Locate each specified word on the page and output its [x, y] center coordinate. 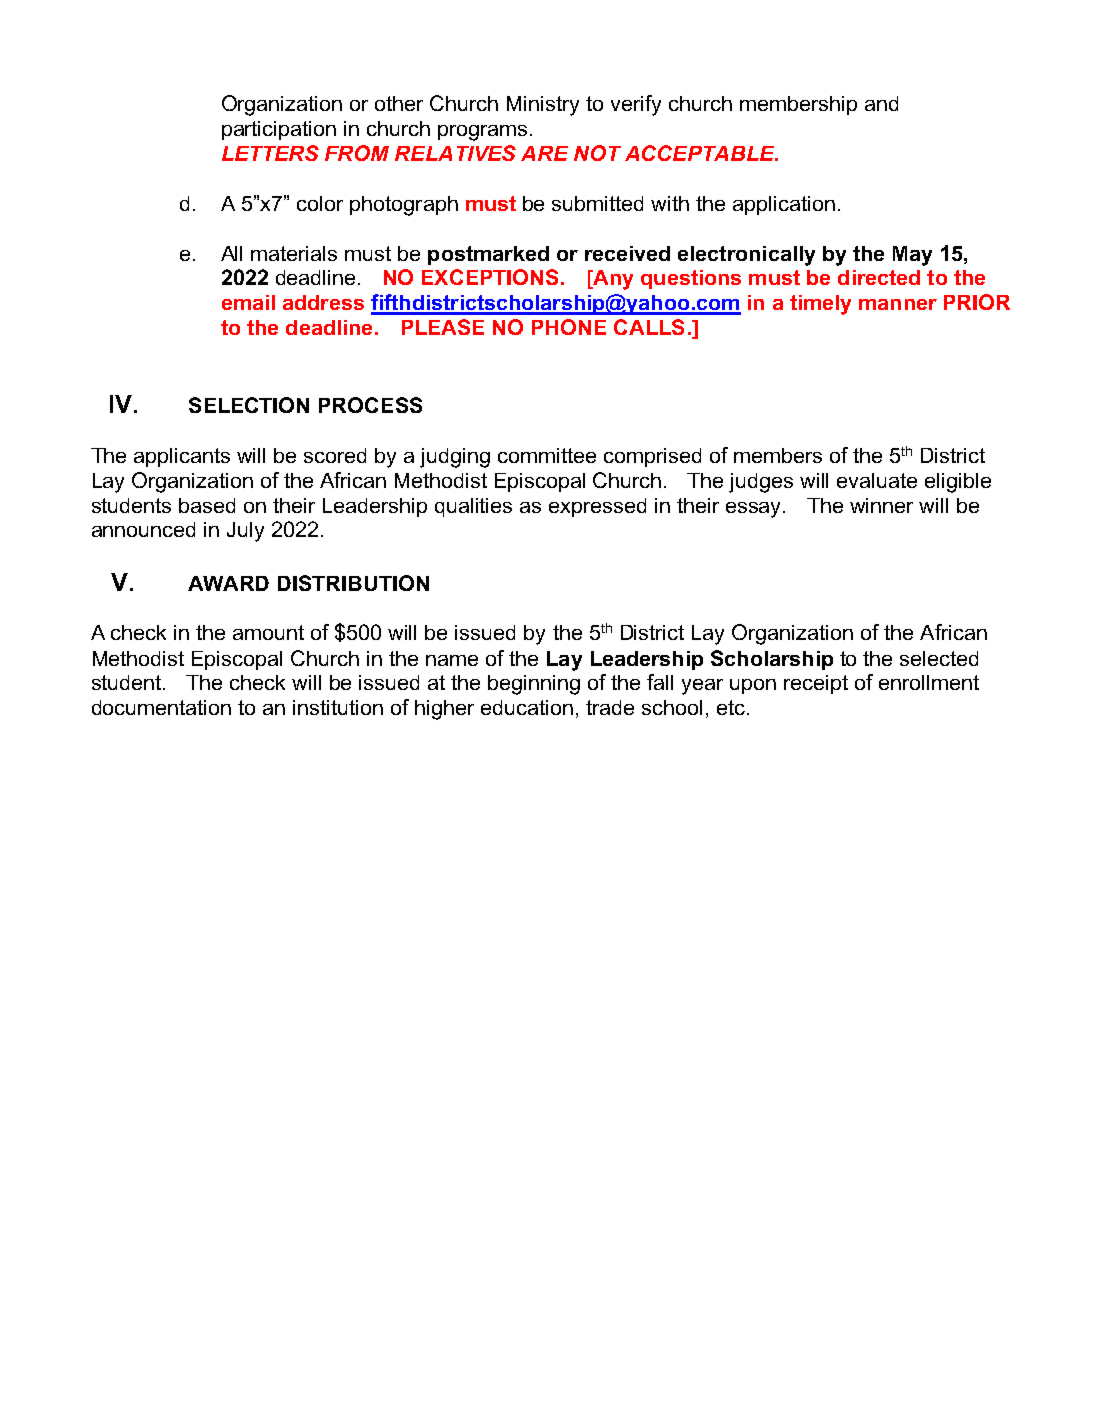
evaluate [877, 480]
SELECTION [249, 405]
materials [294, 253]
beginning [534, 685]
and [881, 103]
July [245, 532]
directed [879, 277]
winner [881, 505]
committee [547, 455]
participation [279, 130]
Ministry [543, 106]
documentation [161, 707]
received [627, 253]
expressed [597, 507]
